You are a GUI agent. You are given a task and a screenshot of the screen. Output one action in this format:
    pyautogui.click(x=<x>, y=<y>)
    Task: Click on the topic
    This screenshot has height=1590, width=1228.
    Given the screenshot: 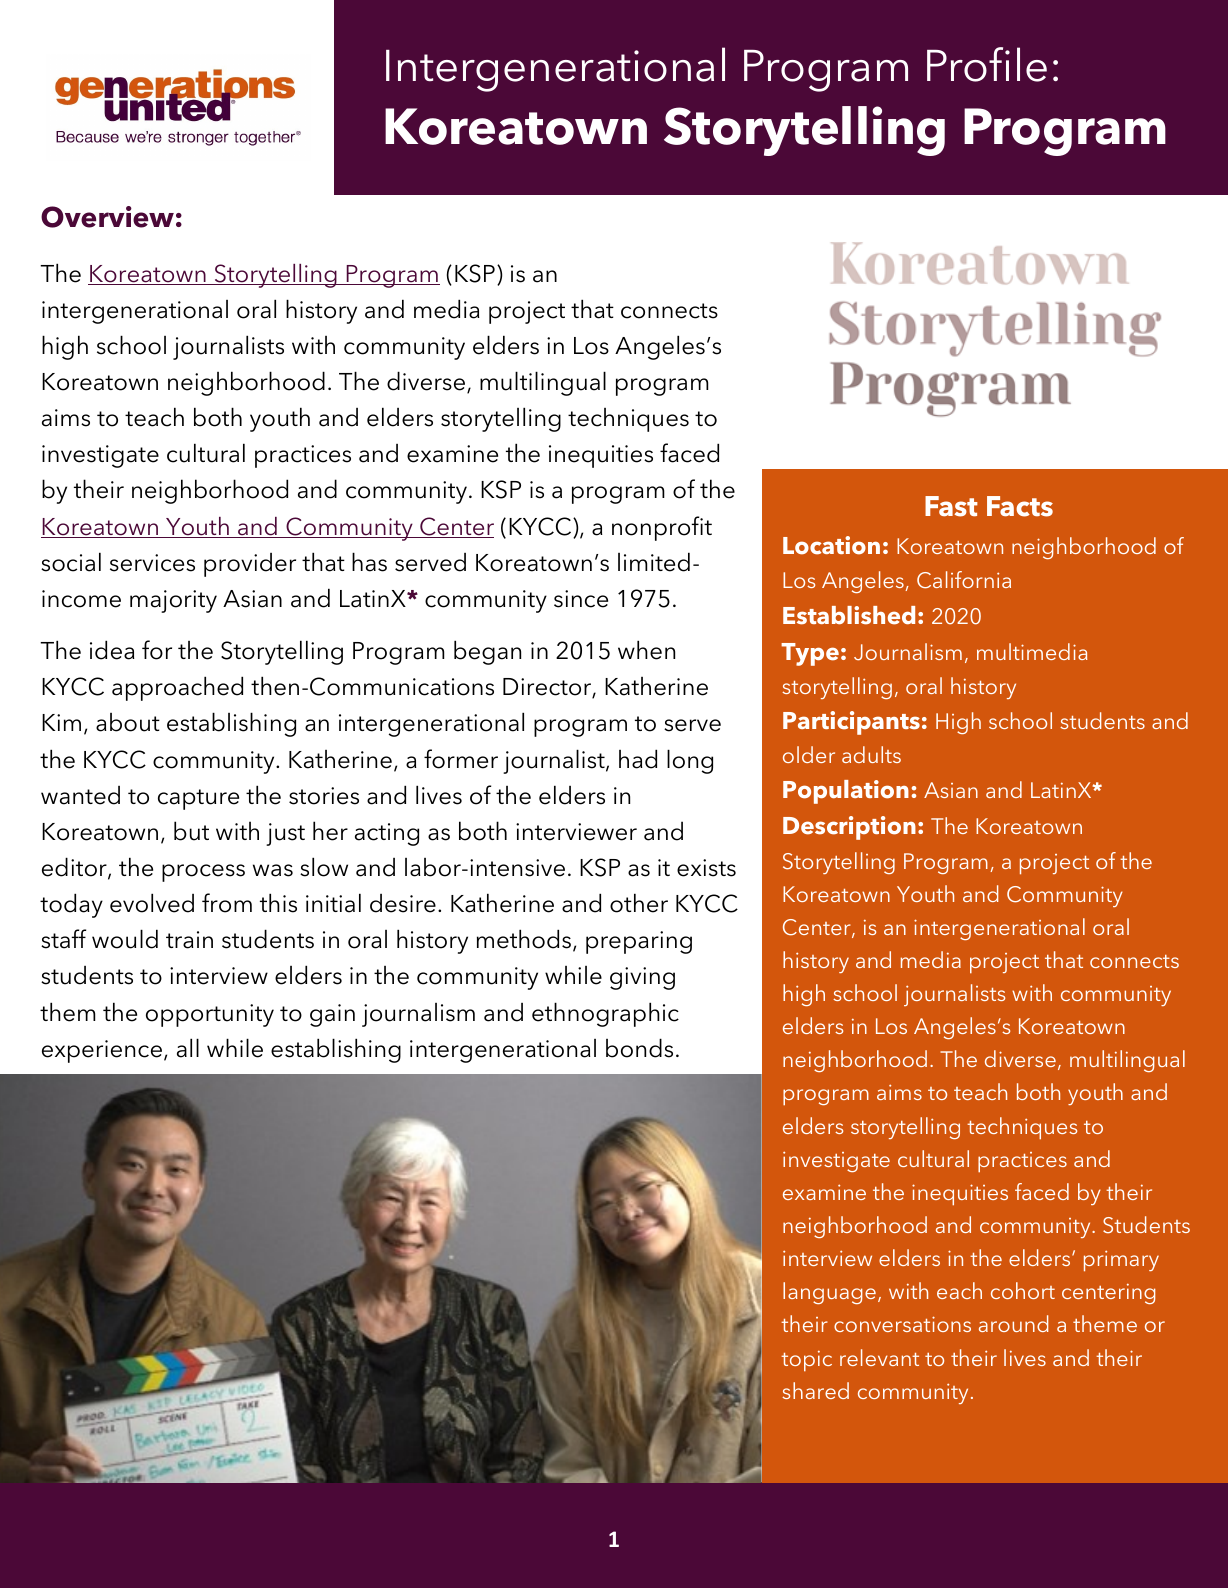 What is the action you would take?
    pyautogui.click(x=806, y=1361)
